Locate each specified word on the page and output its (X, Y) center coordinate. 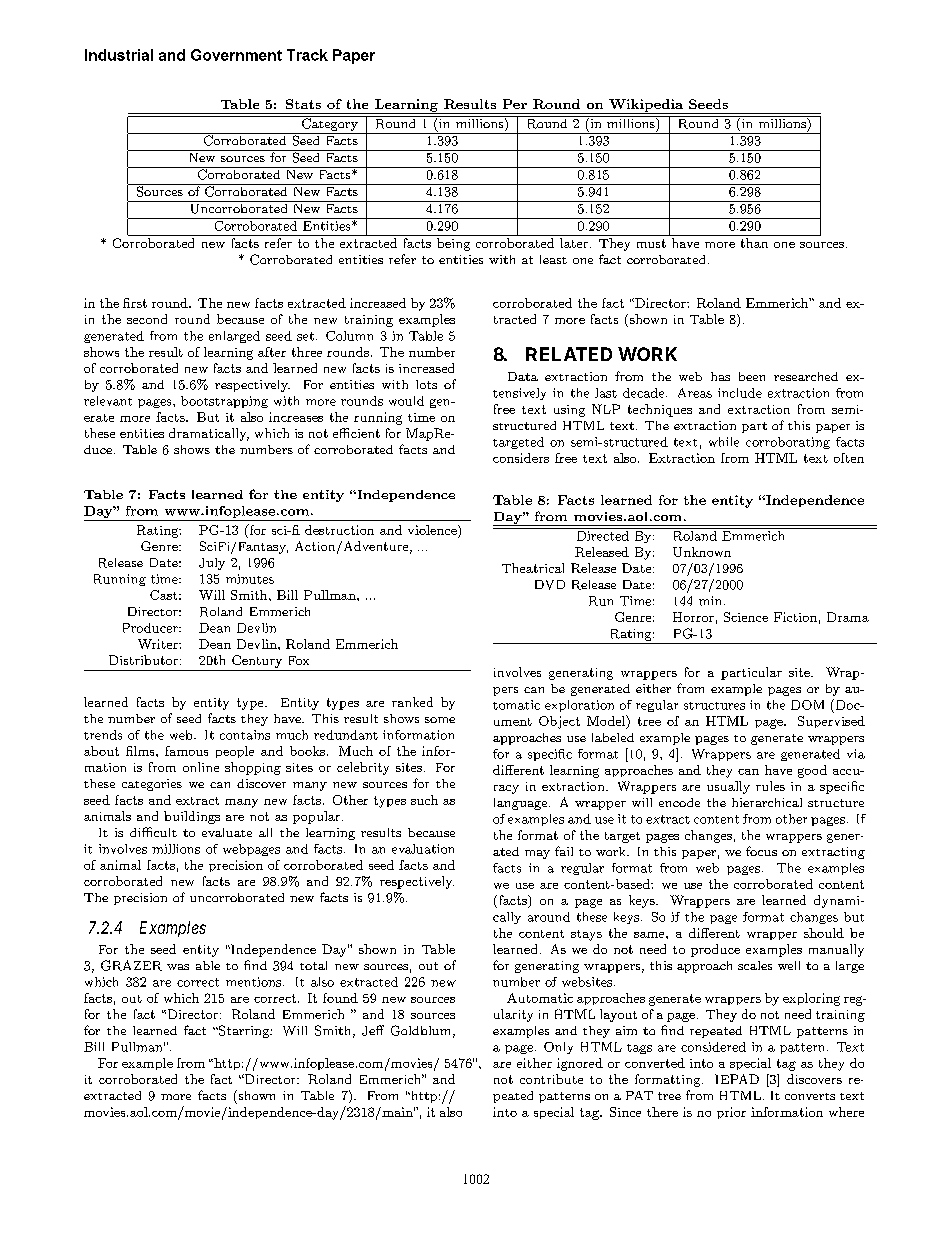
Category (330, 123)
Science (746, 617)
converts (810, 1096)
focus (761, 851)
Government (236, 55)
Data (523, 376)
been (752, 376)
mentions (255, 982)
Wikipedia (646, 106)
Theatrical (533, 568)
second (147, 319)
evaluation (423, 849)
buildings (192, 817)
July (212, 564)
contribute (551, 1079)
